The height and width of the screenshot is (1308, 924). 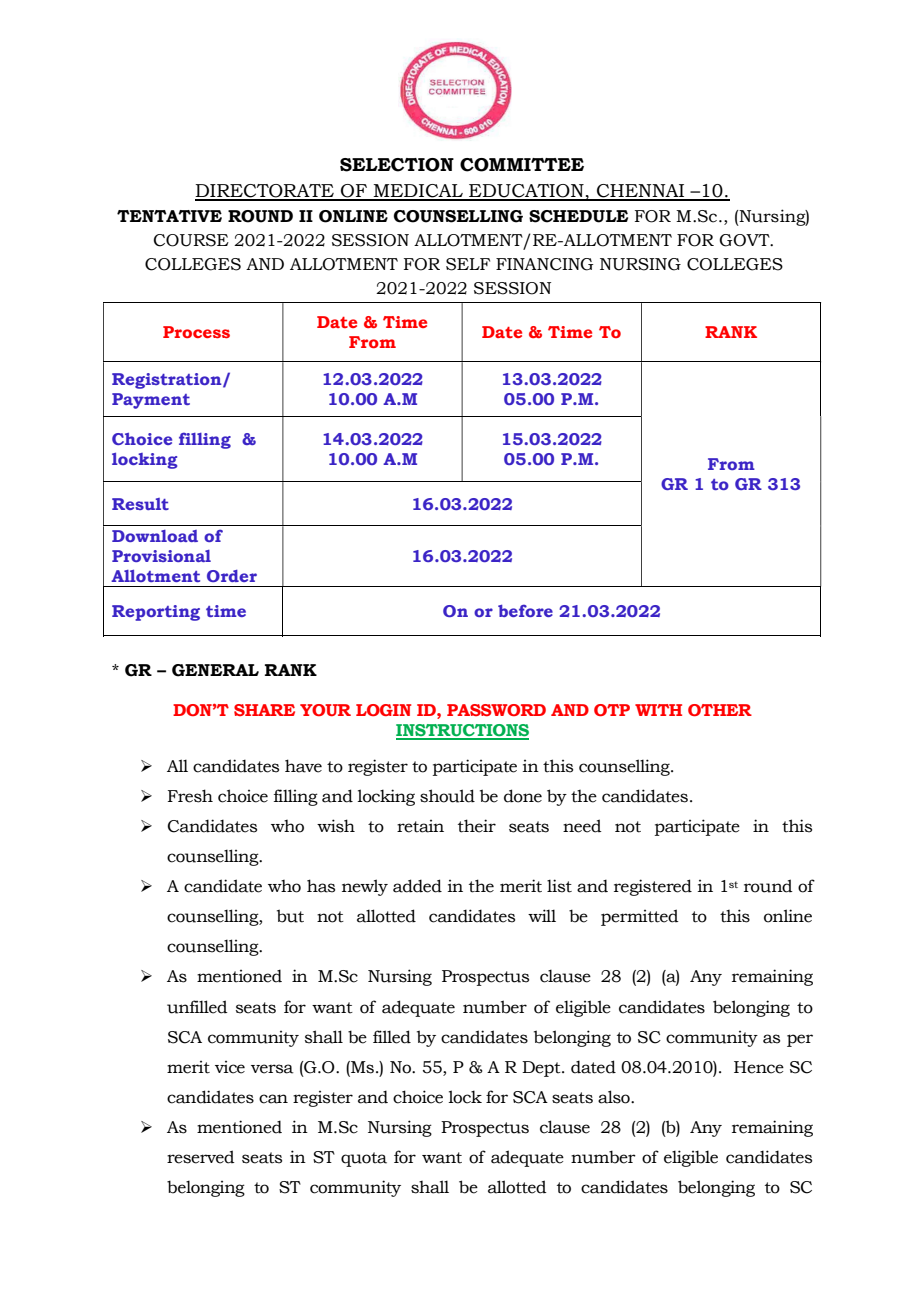 What do you see at coordinates (201, 1157) in the screenshot?
I see `reserved` at bounding box center [201, 1157].
